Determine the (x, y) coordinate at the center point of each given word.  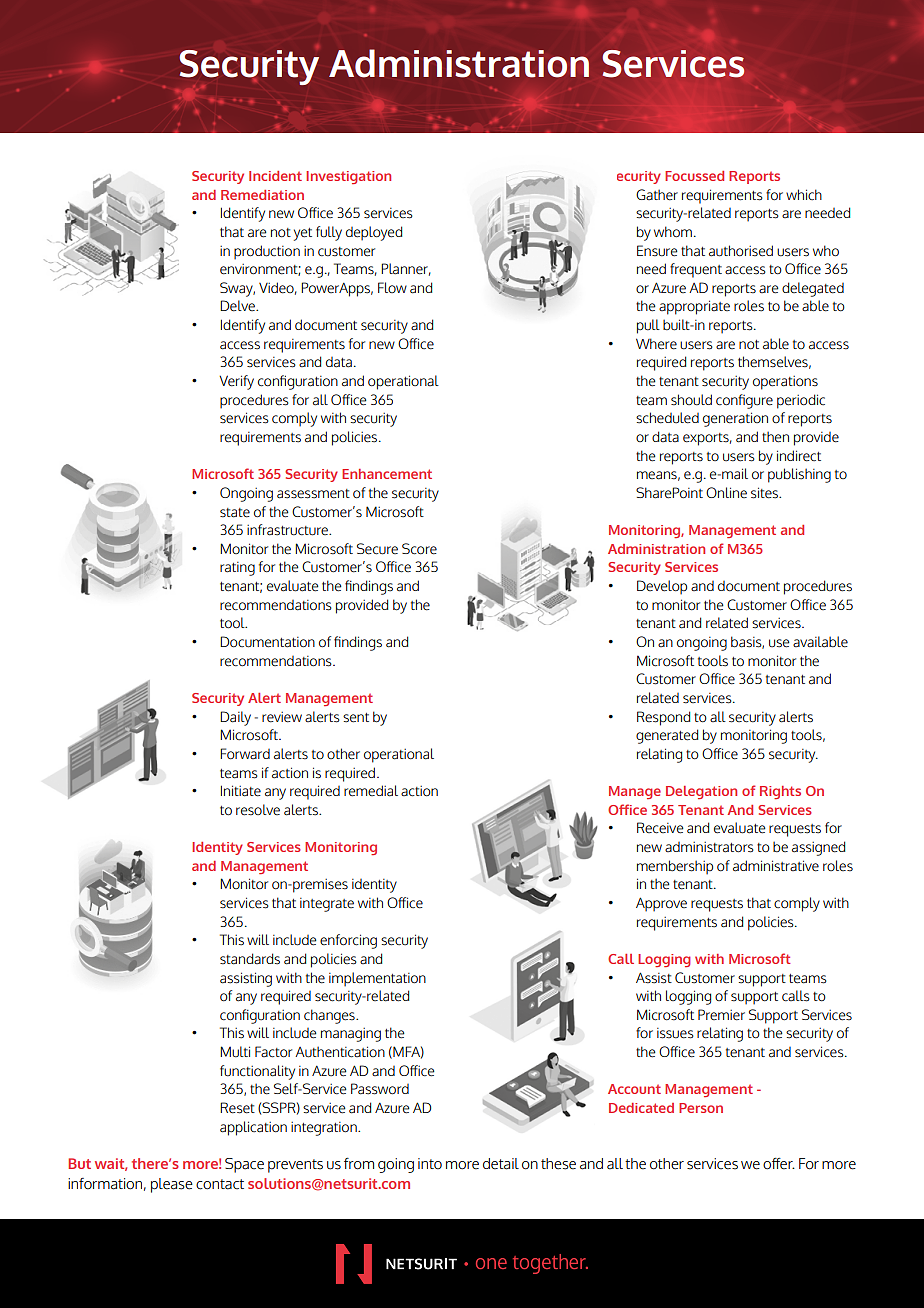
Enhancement (387, 474)
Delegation (701, 792)
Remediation (262, 195)
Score (419, 549)
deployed (374, 233)
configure (744, 401)
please (172, 1185)
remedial (371, 791)
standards (250, 959)
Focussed (694, 176)
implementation (377, 979)
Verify (236, 382)
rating (237, 569)
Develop (662, 587)
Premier (721, 1015)
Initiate (241, 791)
